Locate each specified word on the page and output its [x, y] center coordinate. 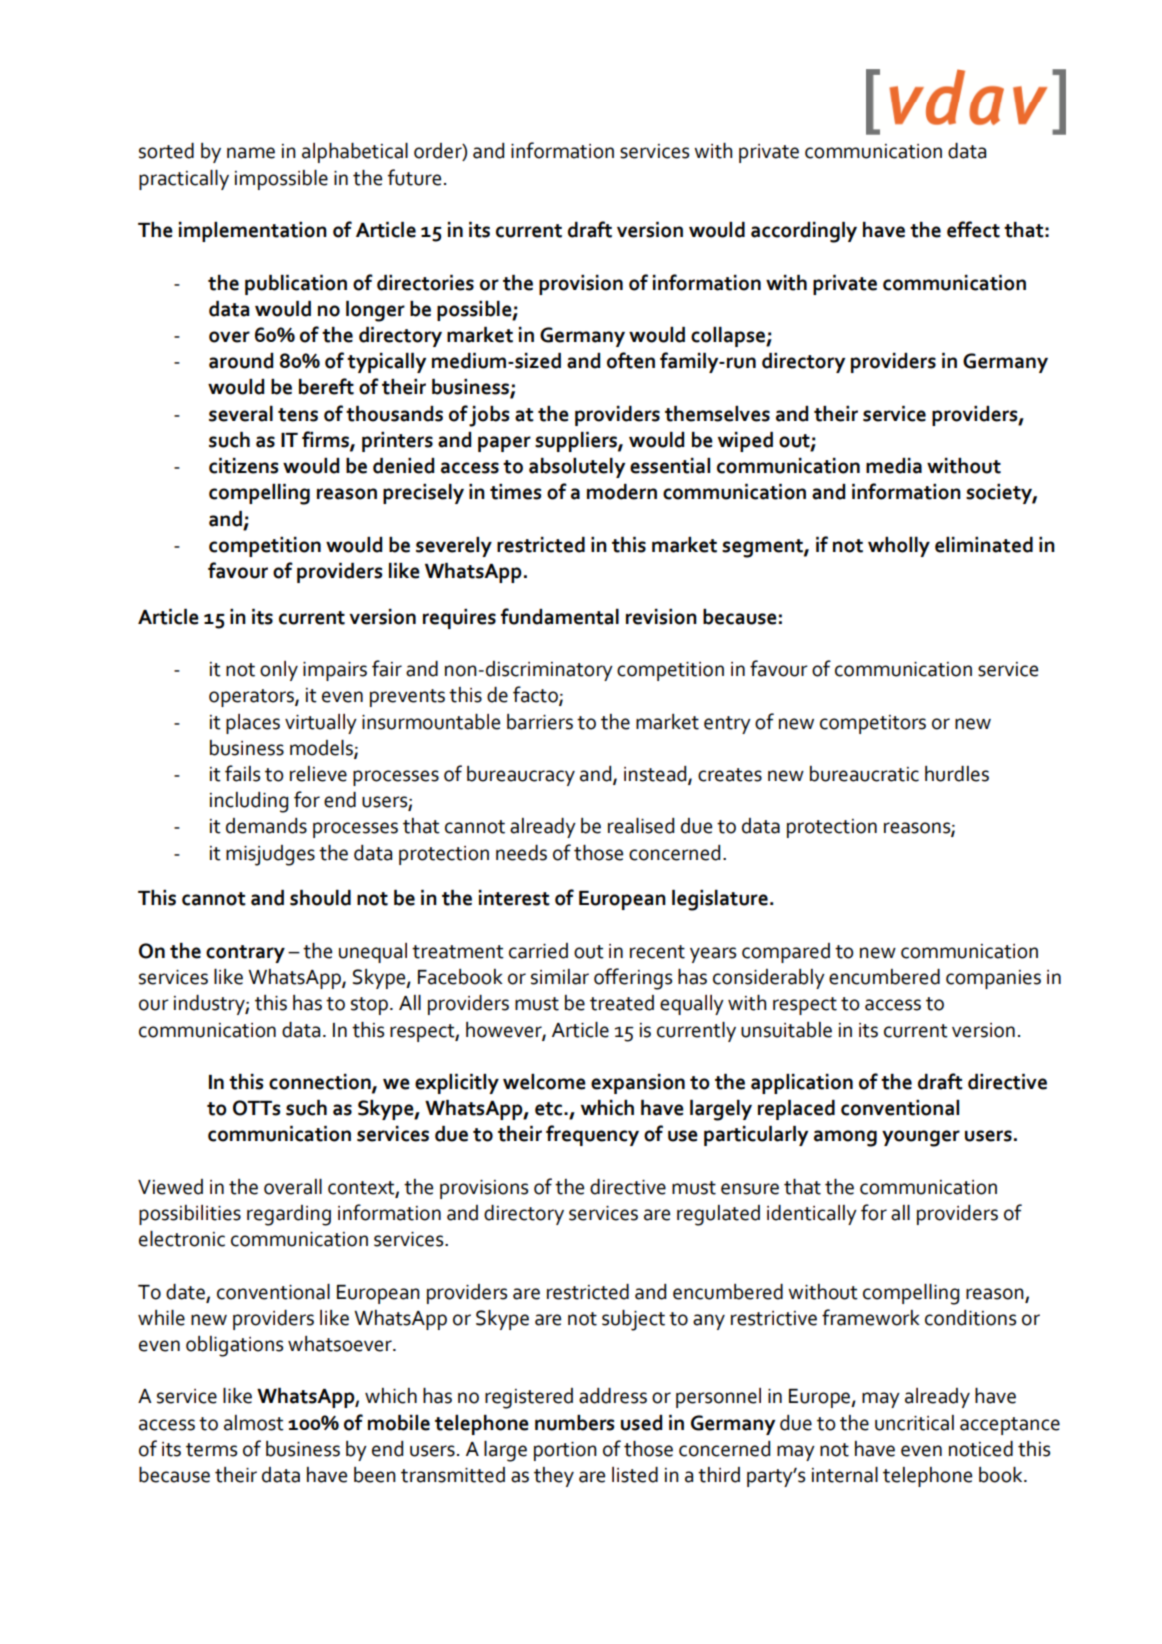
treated [622, 1003]
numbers [574, 1423]
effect [973, 229]
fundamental [560, 616]
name [251, 153]
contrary [245, 954]
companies [993, 979]
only [279, 671]
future [414, 177]
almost [254, 1423]
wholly [899, 547]
